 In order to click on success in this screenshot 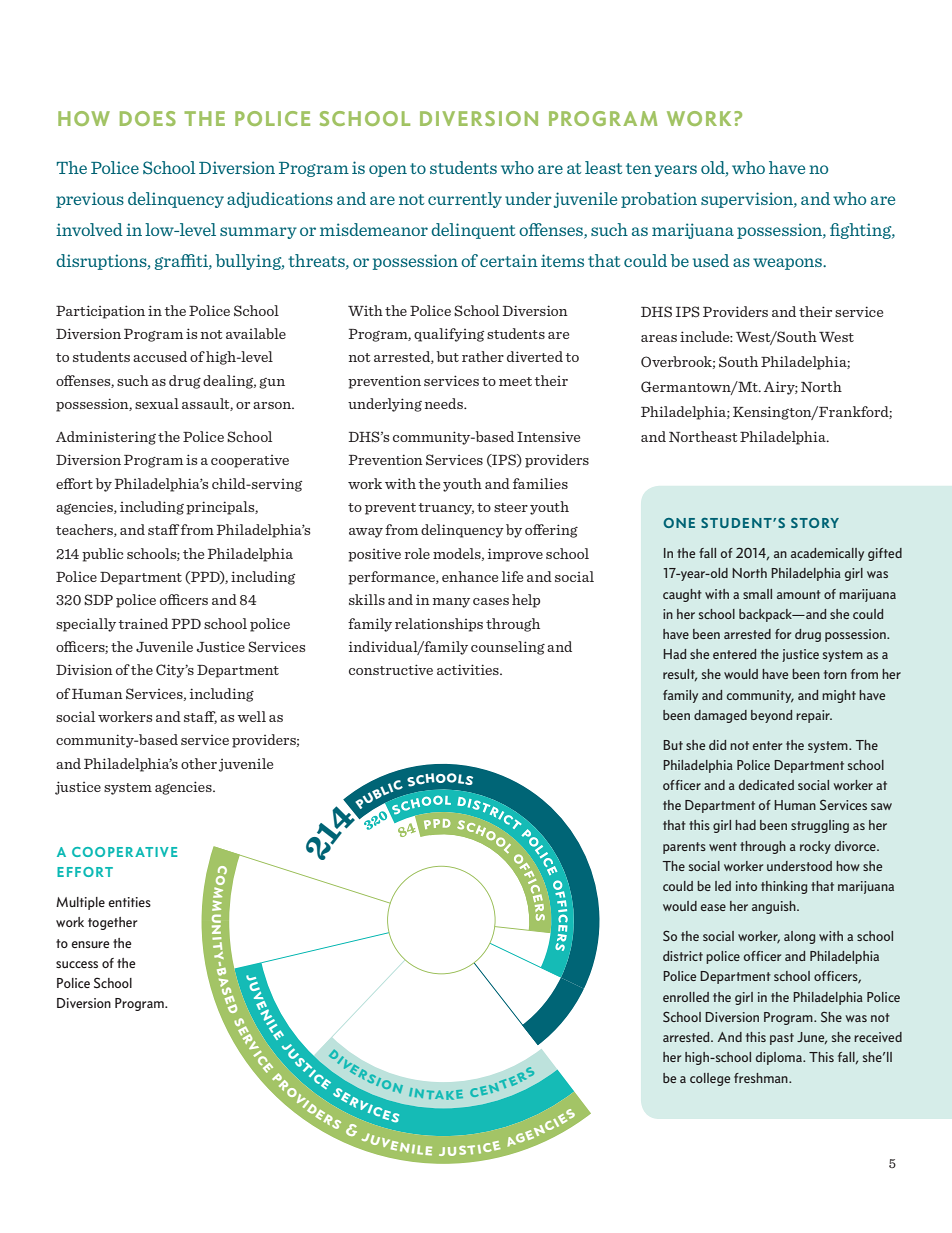, I will do `click(77, 964)`.
